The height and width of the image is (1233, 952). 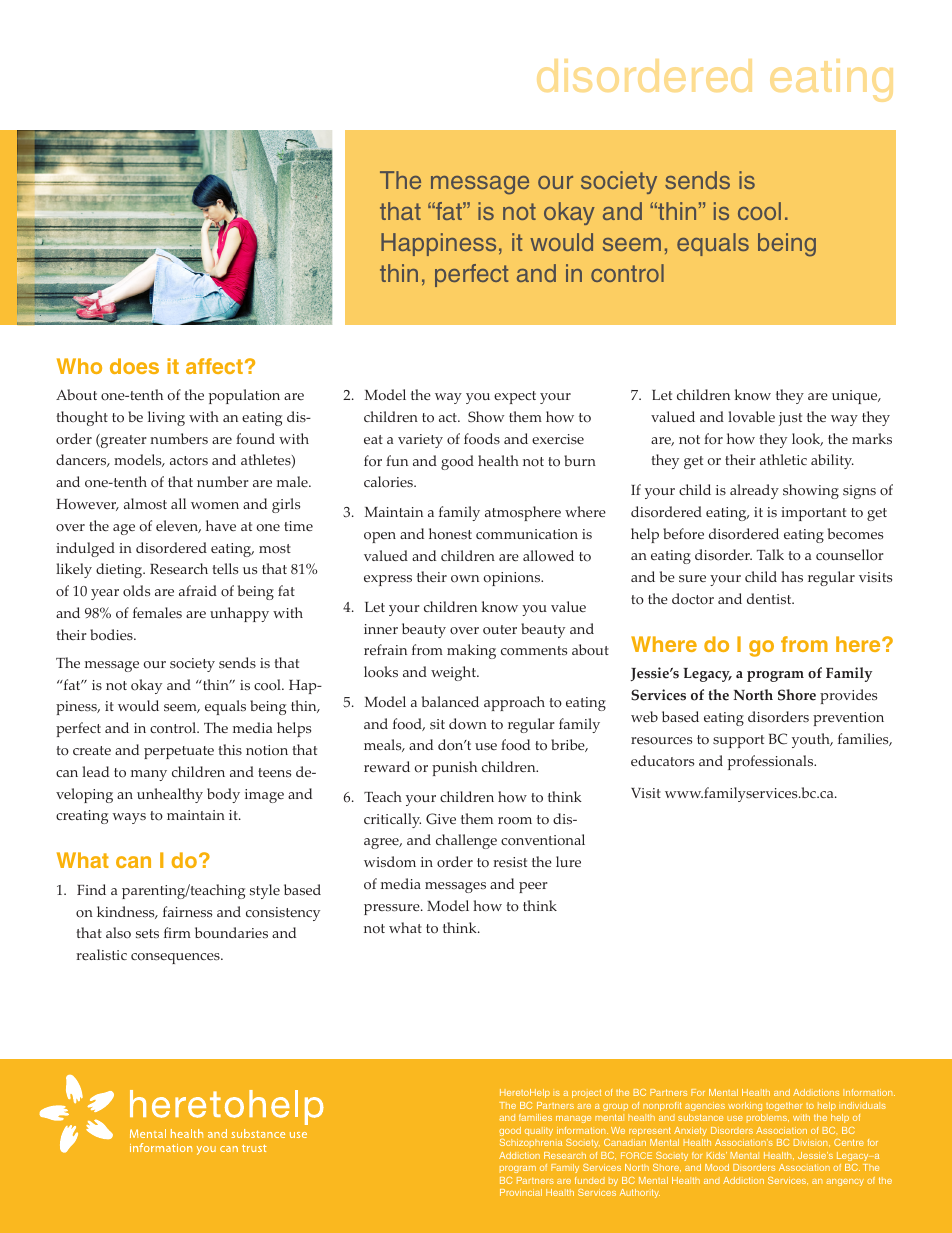 I want to click on living, so click(x=166, y=418).
